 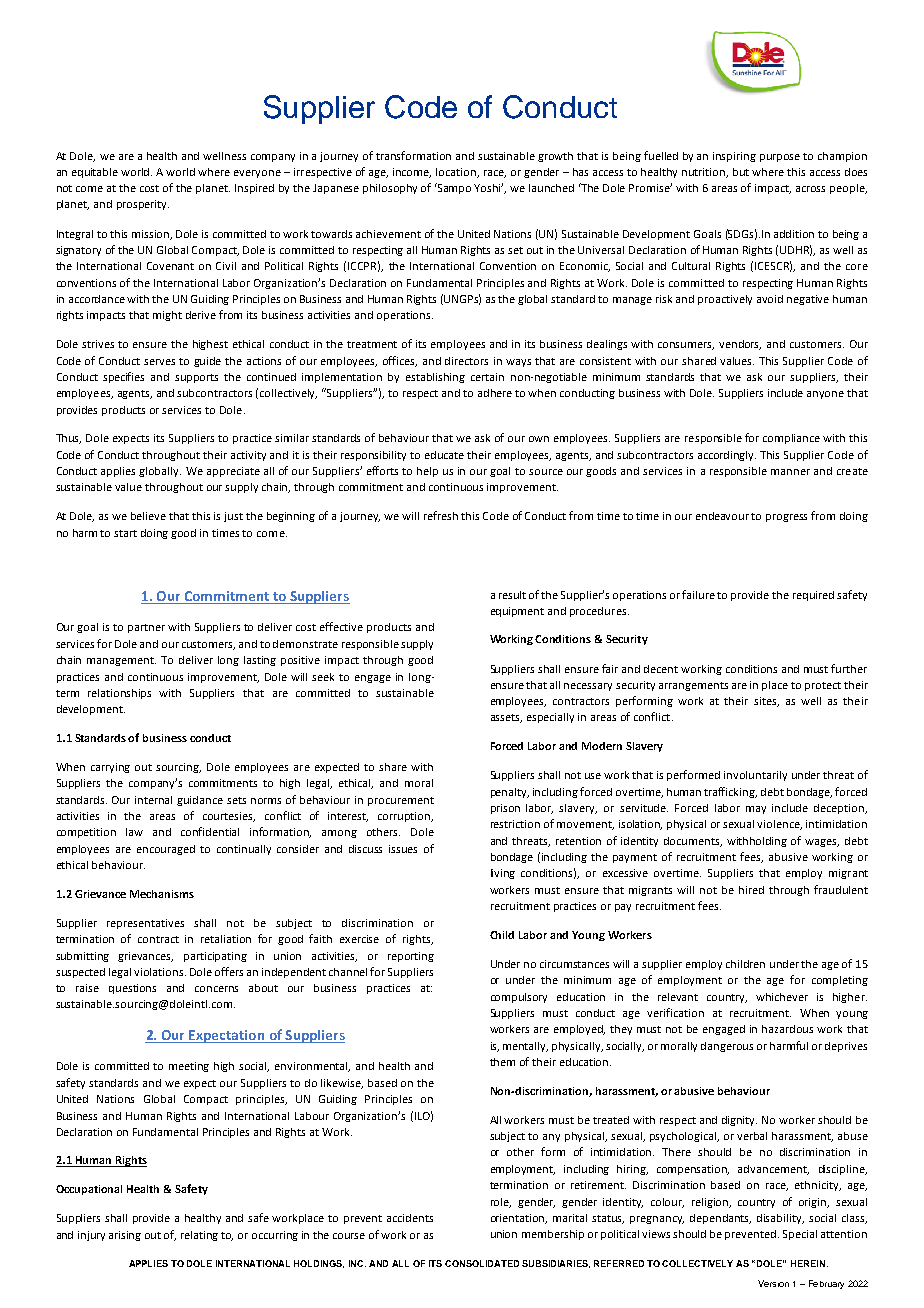 I want to click on relating, so click(x=199, y=1236).
